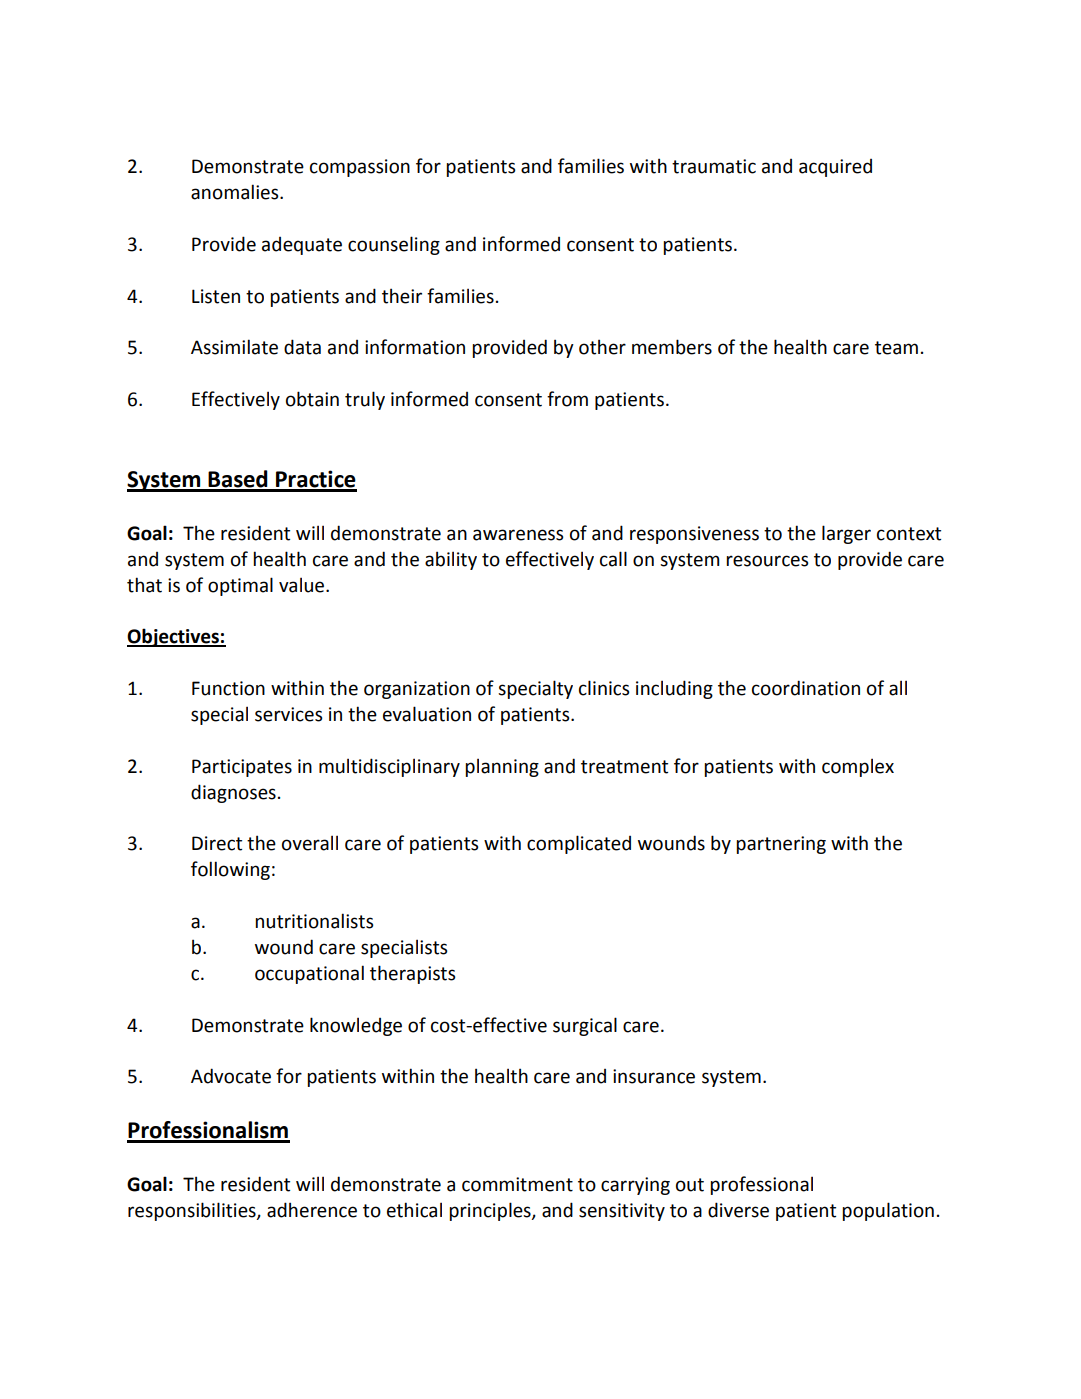 This screenshot has width=1081, height=1399. I want to click on counseling, so click(394, 245).
